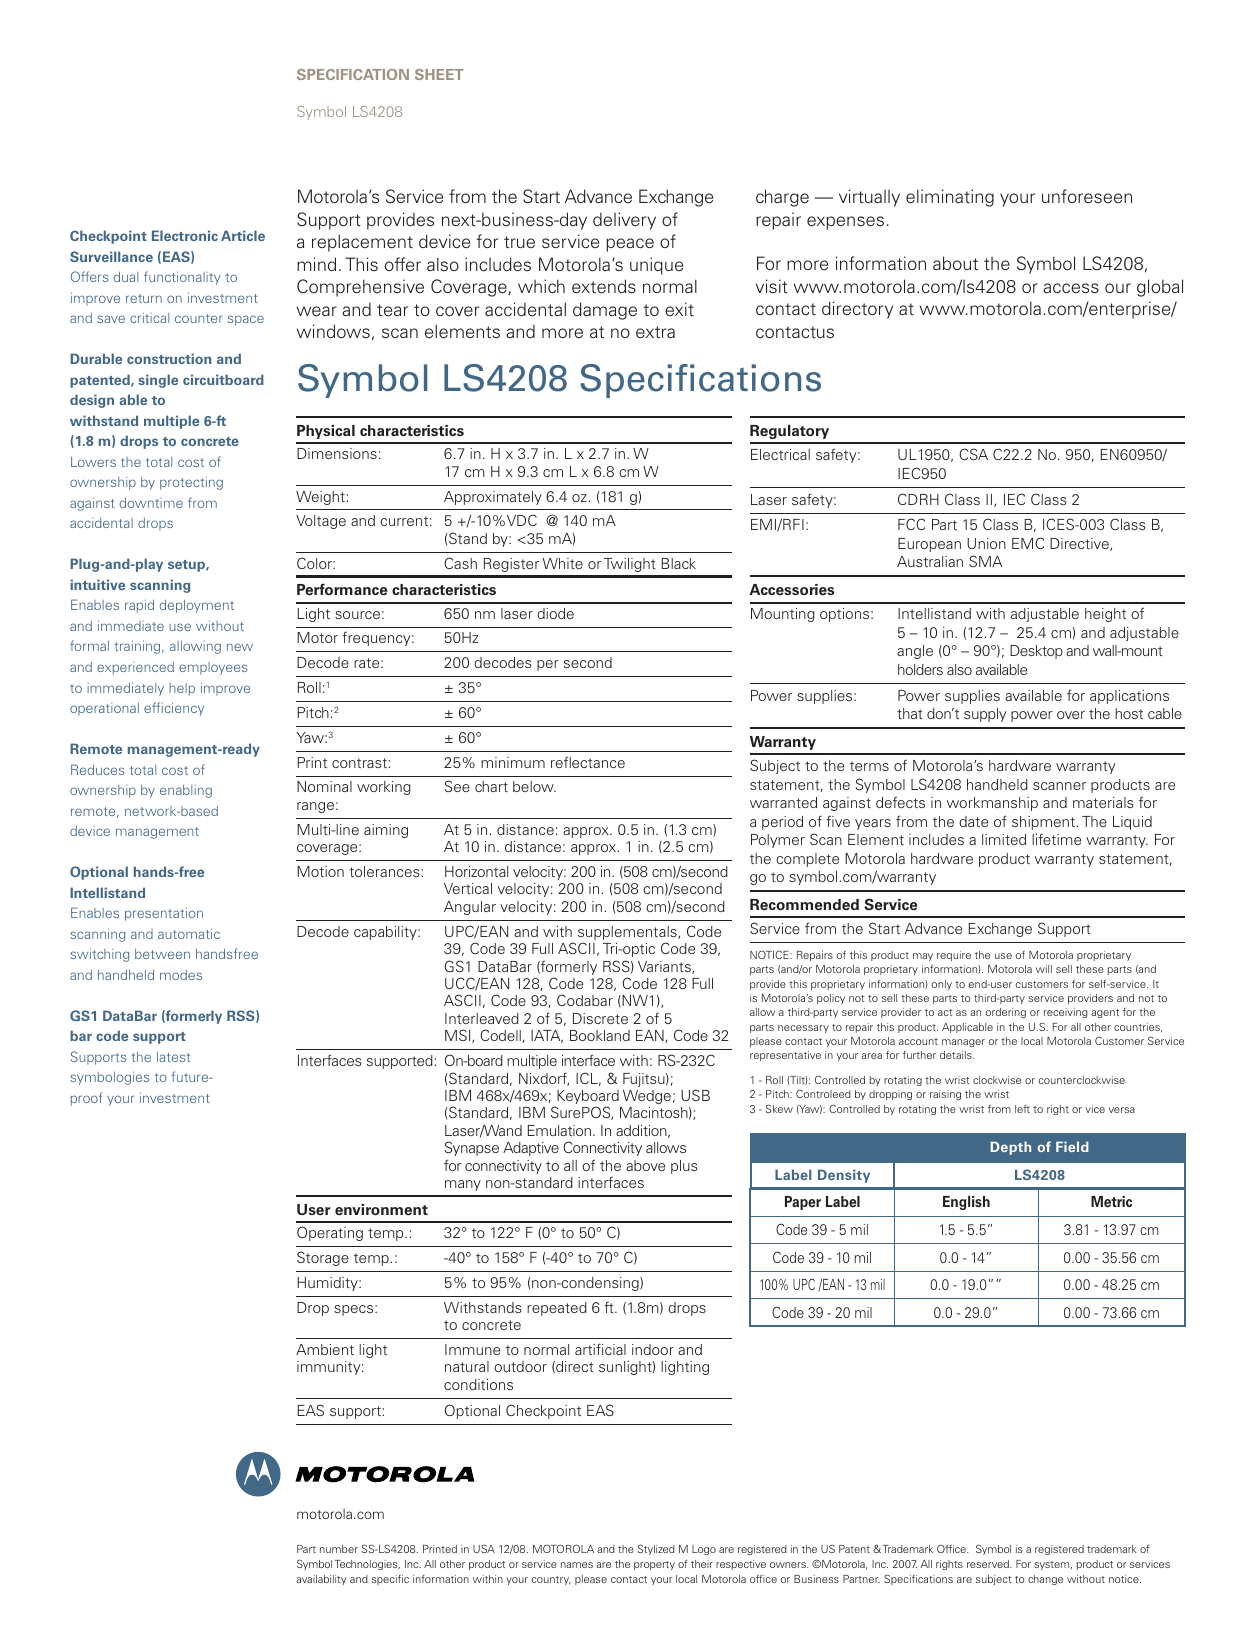 The height and width of the image is (1625, 1255). What do you see at coordinates (197, 606) in the image?
I see `deployment` at bounding box center [197, 606].
